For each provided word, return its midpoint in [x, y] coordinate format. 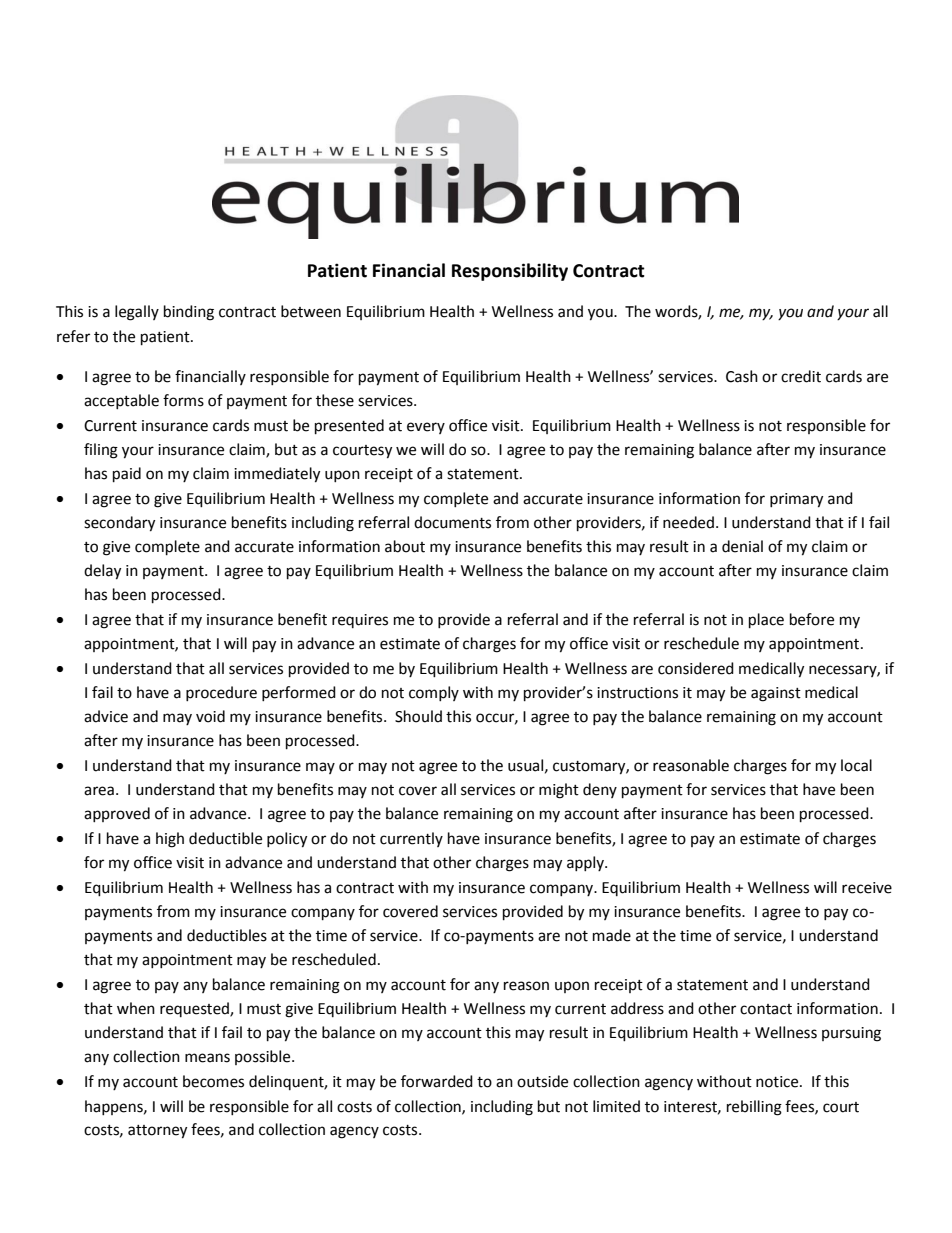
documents [452, 522]
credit [801, 376]
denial [742, 546]
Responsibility [510, 272]
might [559, 791]
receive [867, 888]
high [170, 840]
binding [189, 313]
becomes [213, 1081]
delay [102, 572]
